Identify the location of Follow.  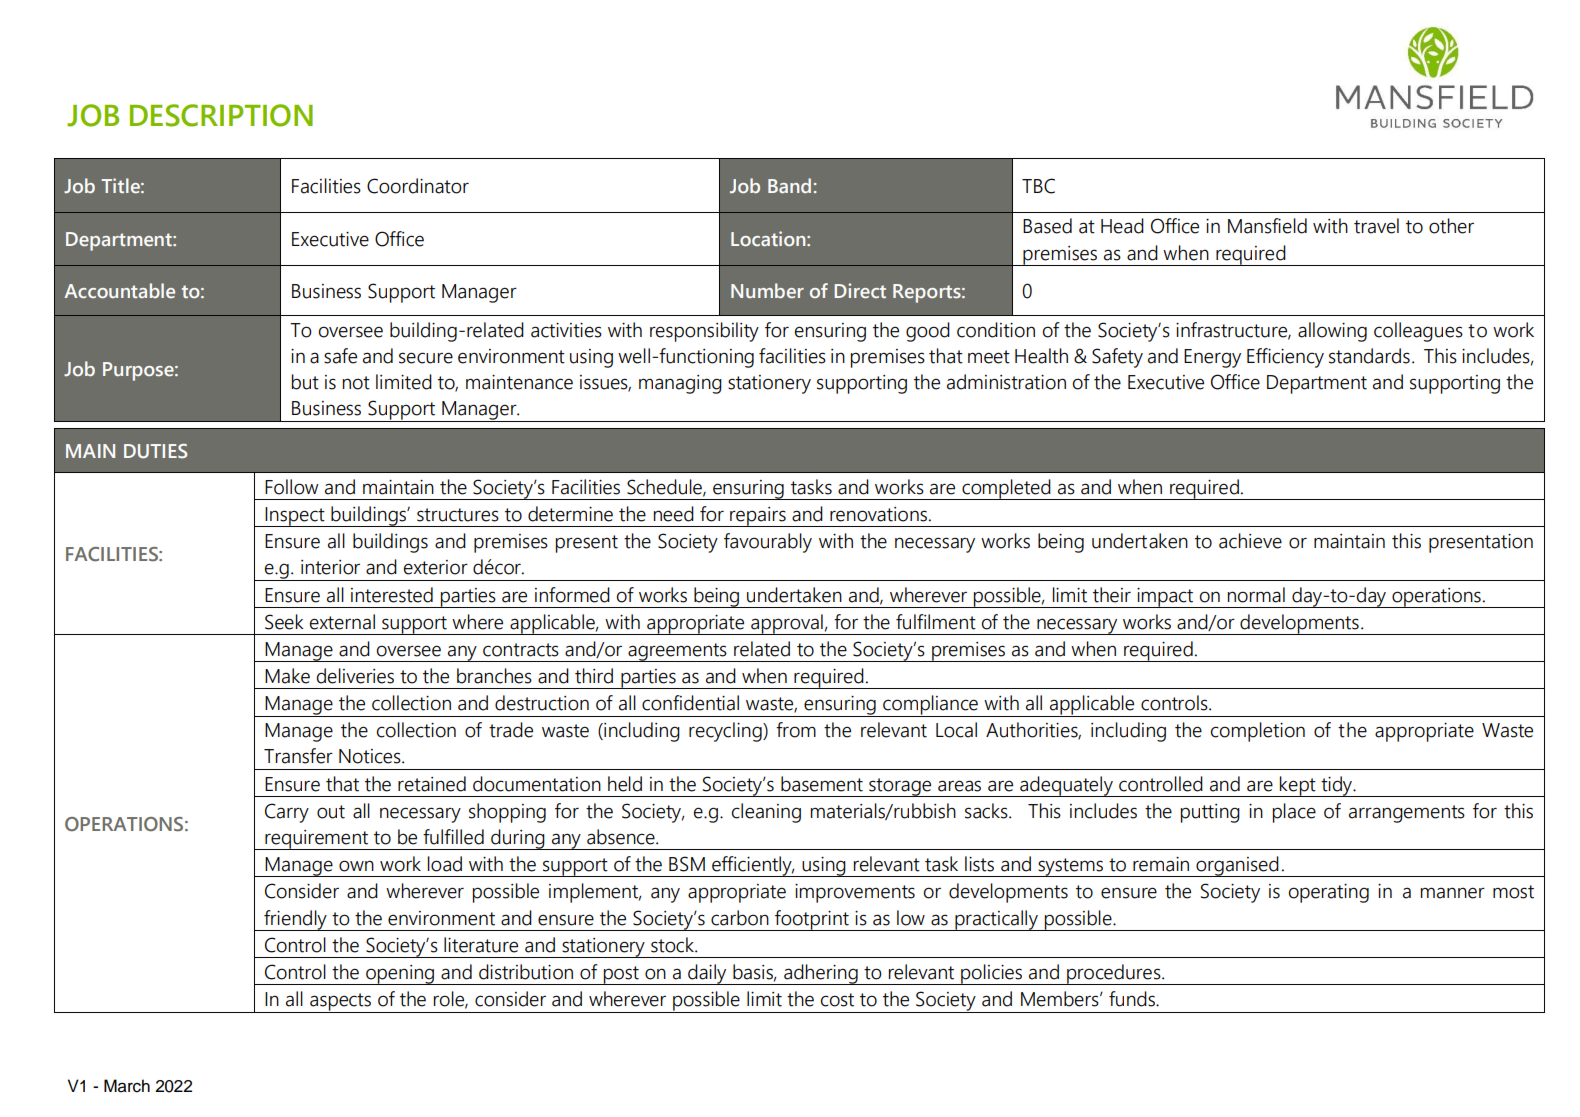
(292, 487).
